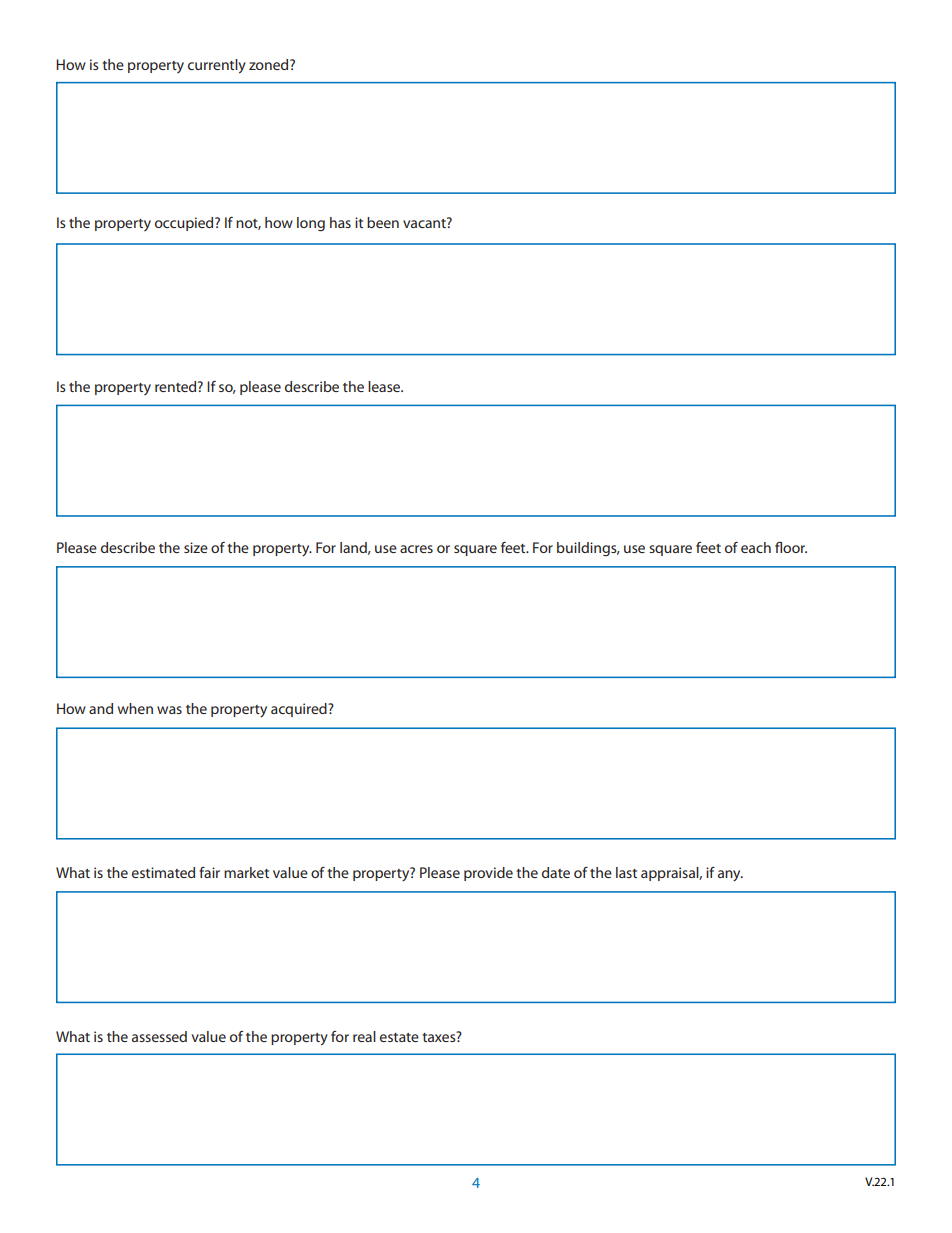 The height and width of the screenshot is (1233, 952). What do you see at coordinates (416, 549) in the screenshot?
I see `acres` at bounding box center [416, 549].
